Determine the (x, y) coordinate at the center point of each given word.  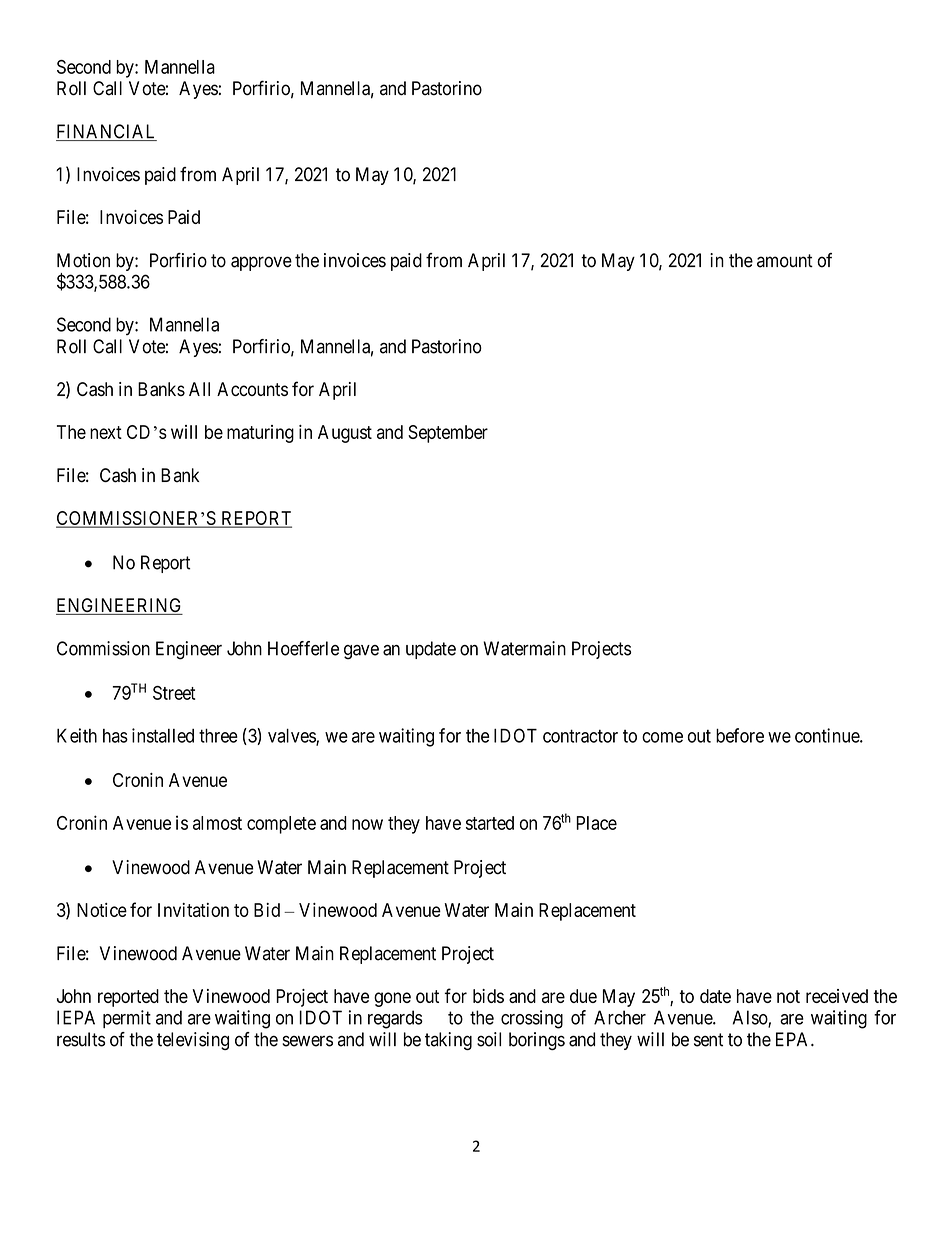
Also (751, 1018)
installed (163, 735)
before (740, 735)
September (448, 434)
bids (488, 996)
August (345, 434)
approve (261, 263)
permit (127, 1019)
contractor (580, 736)
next (106, 432)
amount (785, 261)
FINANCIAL (106, 132)
